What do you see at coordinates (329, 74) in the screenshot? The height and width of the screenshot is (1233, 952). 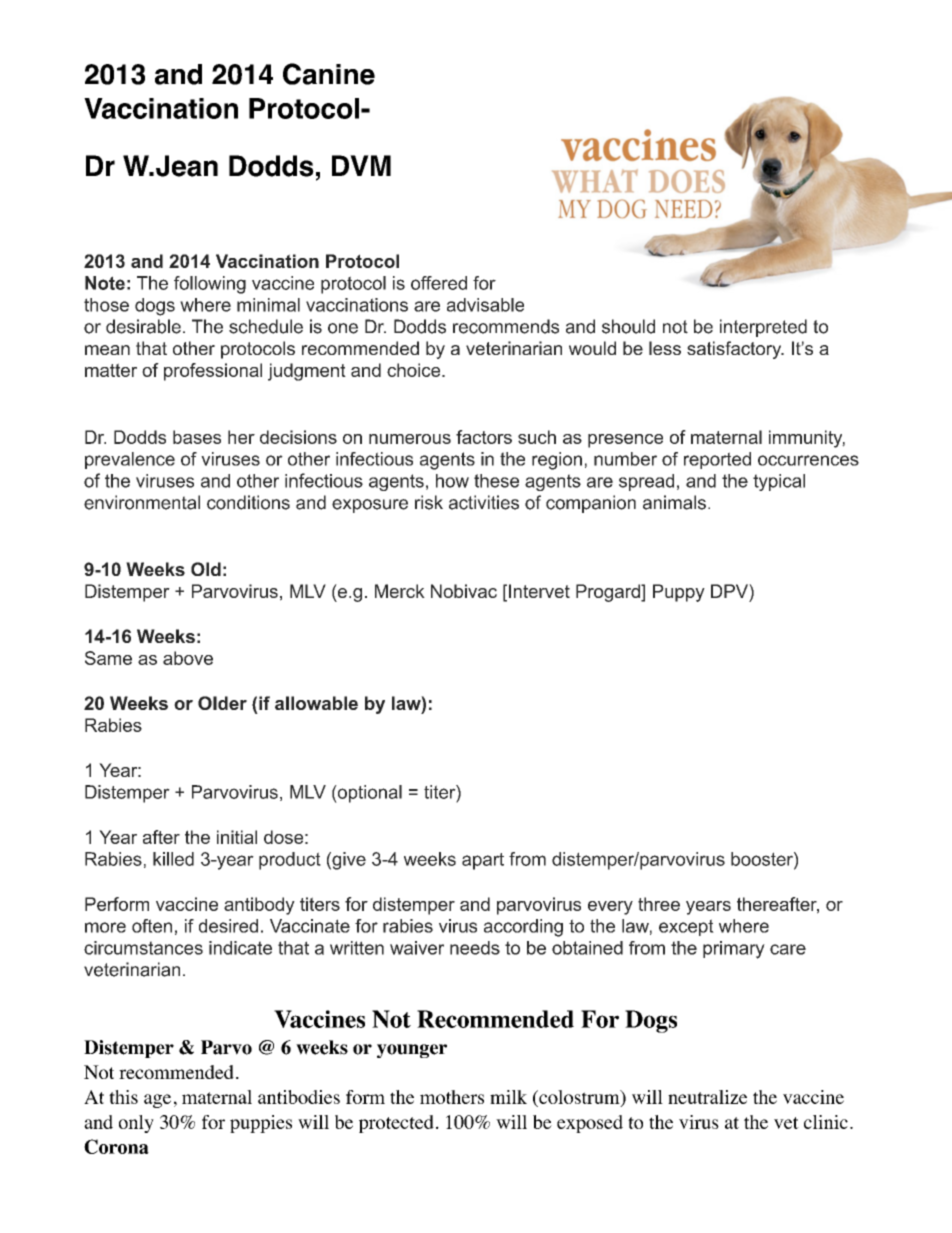 I see `Canine` at bounding box center [329, 74].
